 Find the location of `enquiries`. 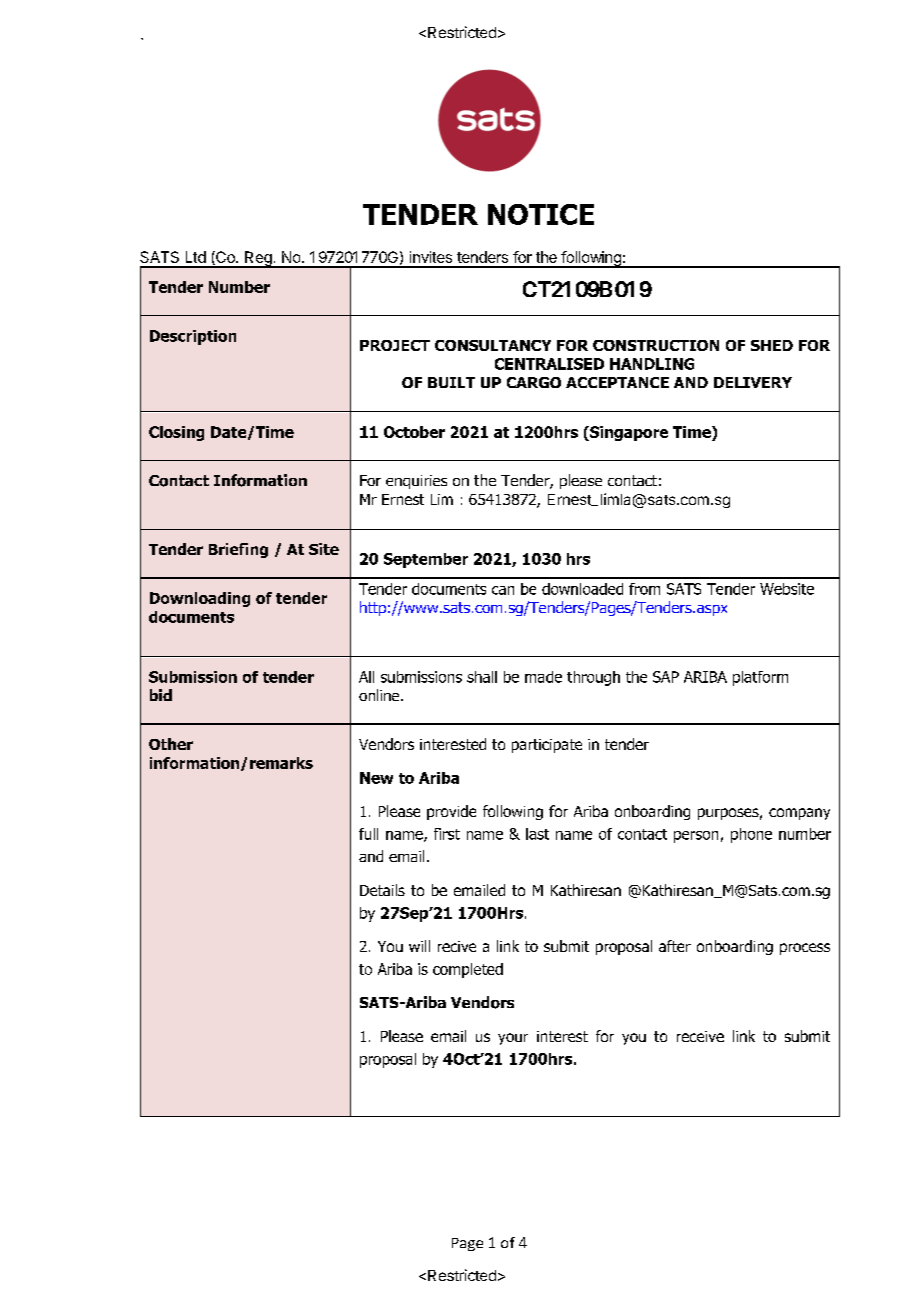

enquiries is located at coordinates (416, 482).
